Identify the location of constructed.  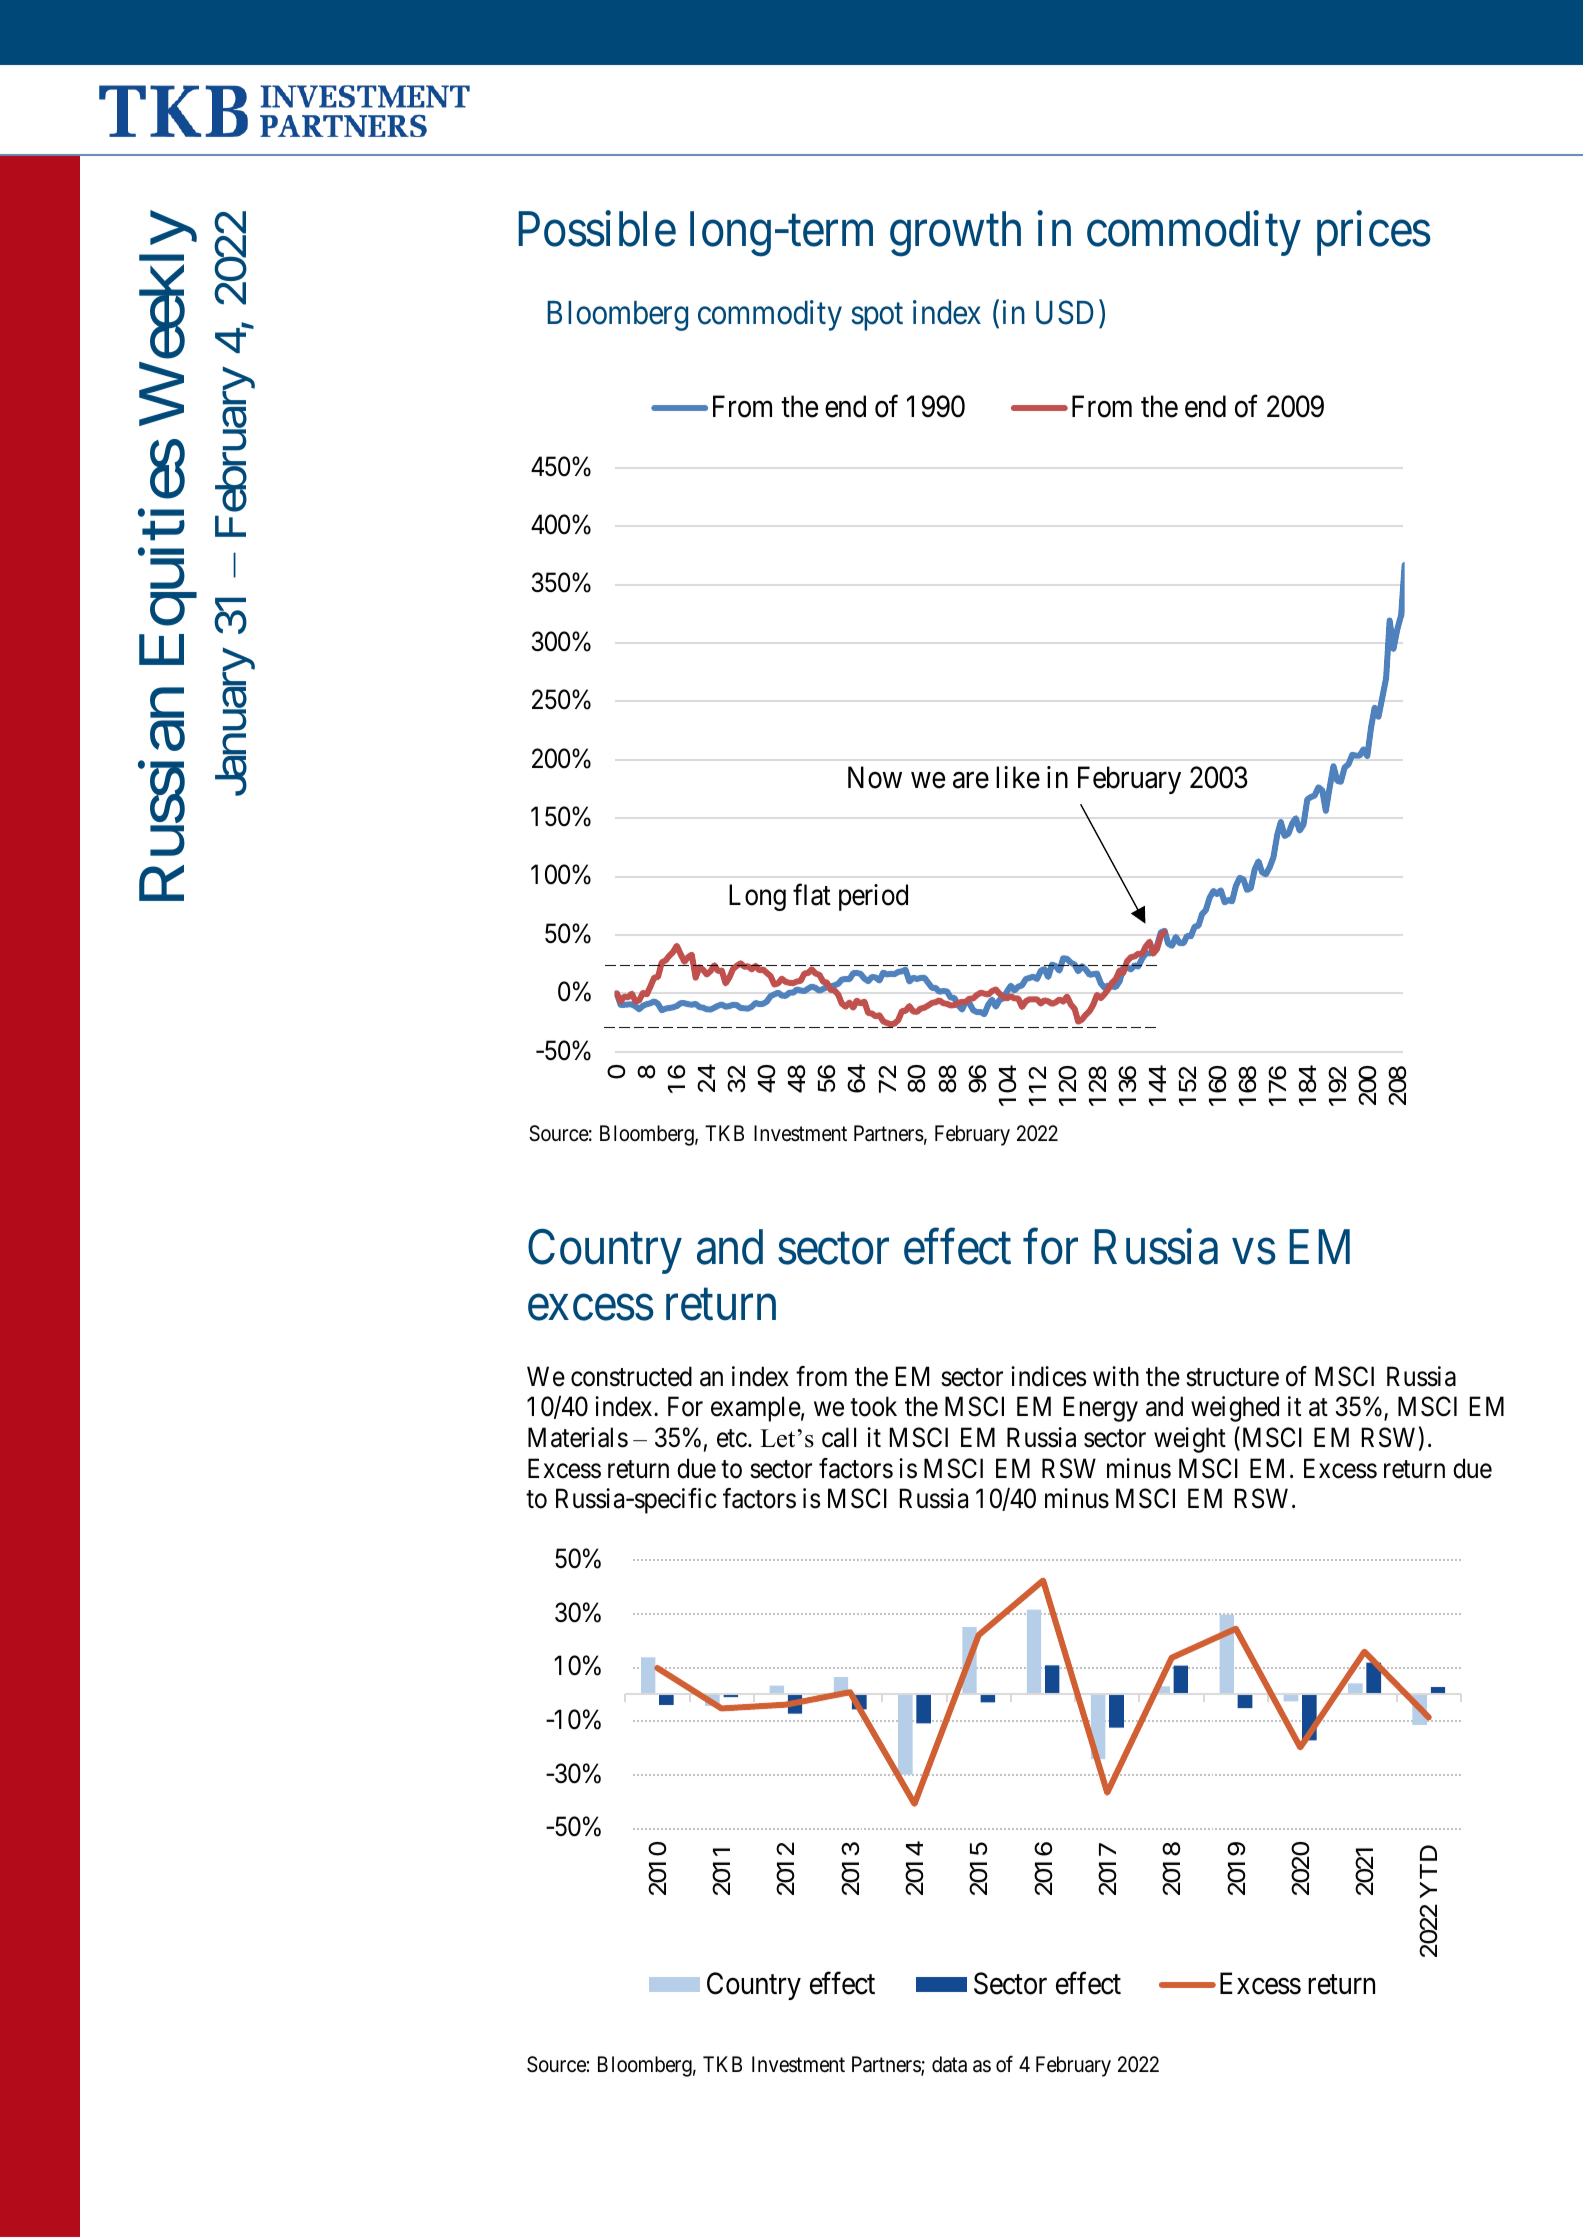
(631, 1376).
